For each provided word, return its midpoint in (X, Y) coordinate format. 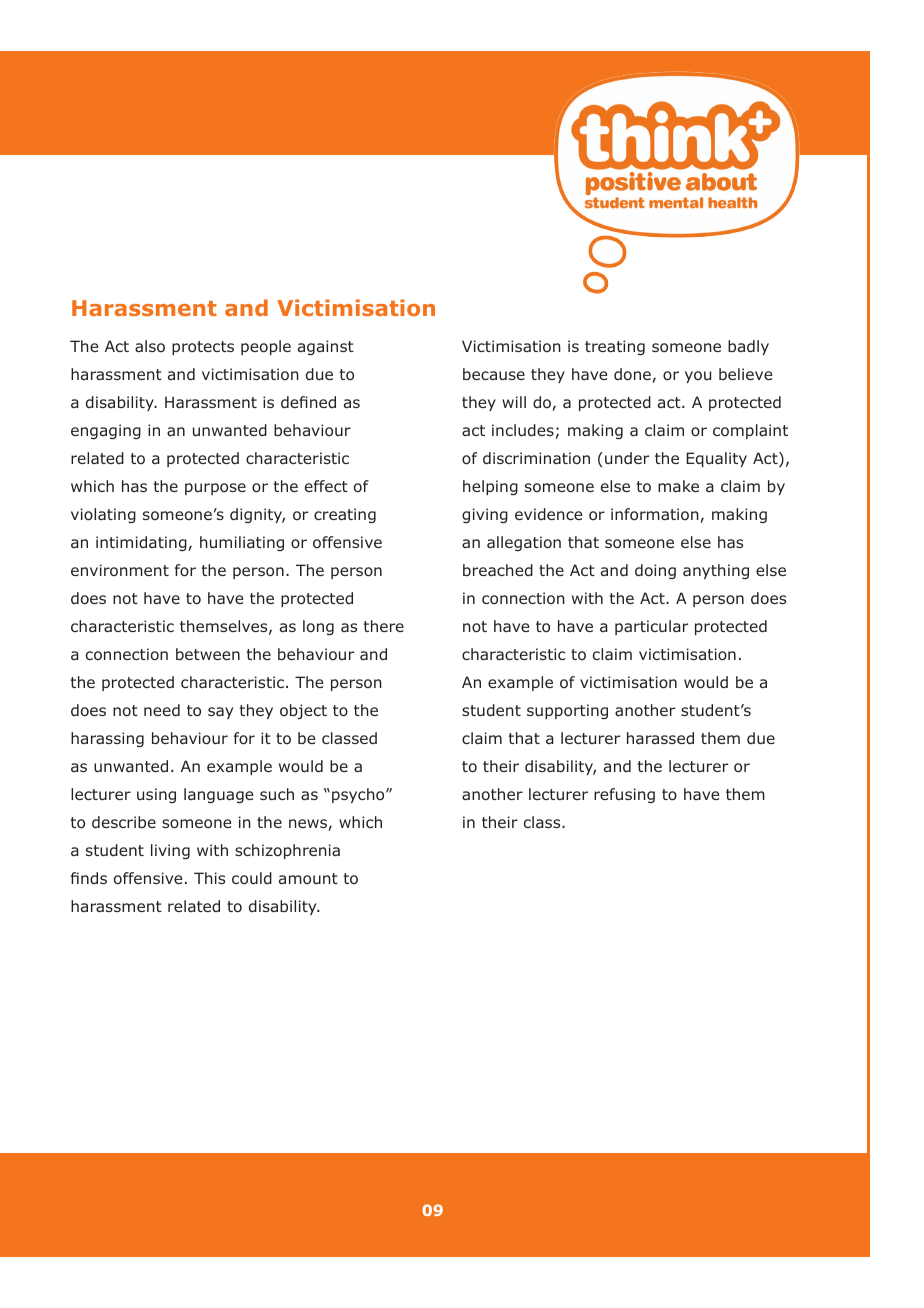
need (162, 710)
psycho (359, 795)
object (303, 711)
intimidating (142, 543)
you (698, 377)
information (656, 515)
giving (485, 515)
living (170, 851)
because (494, 374)
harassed (660, 738)
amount (308, 879)
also (150, 346)
